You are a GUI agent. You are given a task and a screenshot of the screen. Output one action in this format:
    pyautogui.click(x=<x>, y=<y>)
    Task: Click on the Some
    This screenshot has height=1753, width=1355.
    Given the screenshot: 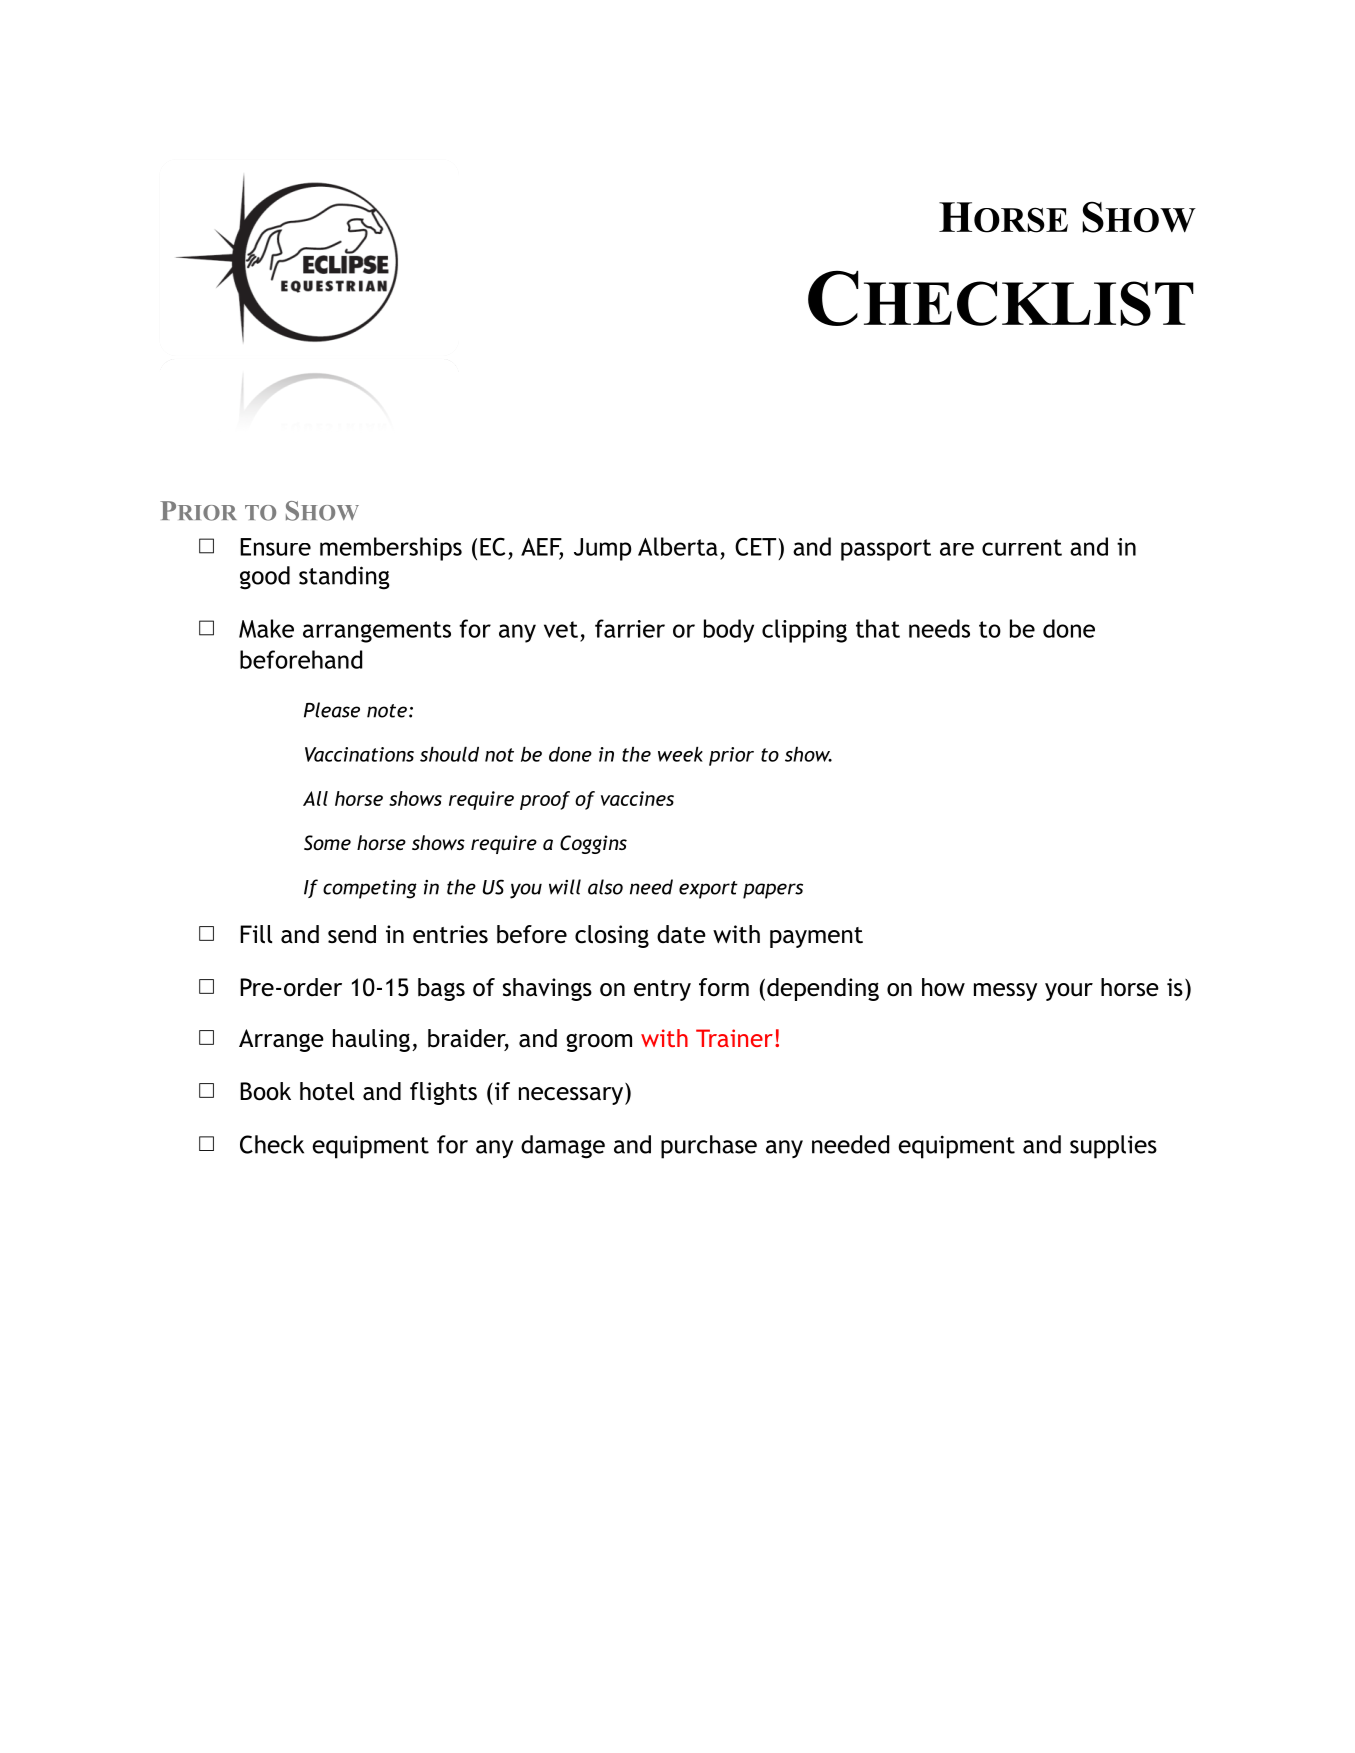 What is the action you would take?
    pyautogui.click(x=327, y=843)
